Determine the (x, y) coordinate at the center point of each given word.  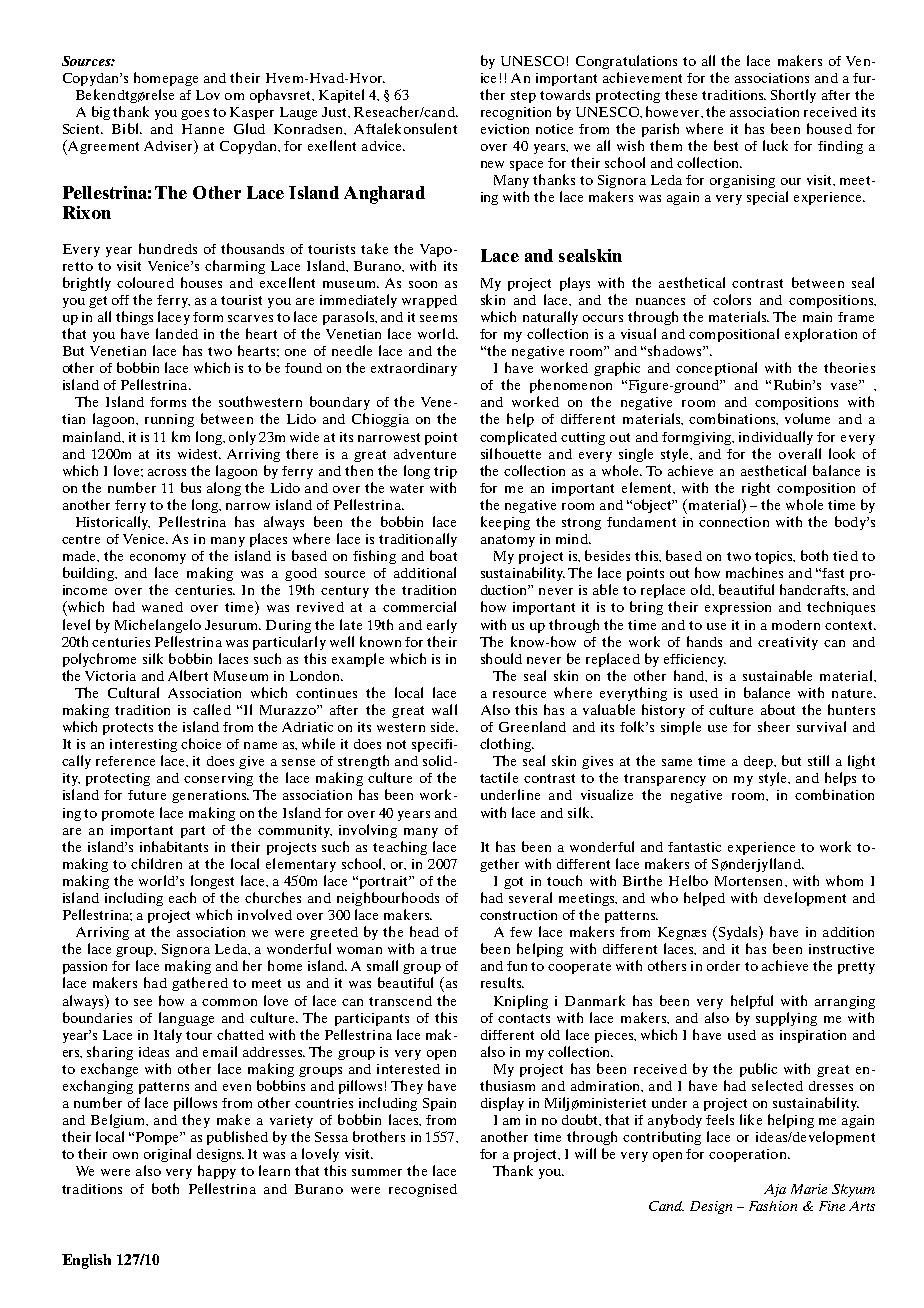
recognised (423, 1190)
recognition (516, 113)
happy (217, 1172)
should (501, 658)
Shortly (793, 96)
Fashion (773, 1206)
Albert (188, 675)
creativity (788, 643)
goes (195, 115)
